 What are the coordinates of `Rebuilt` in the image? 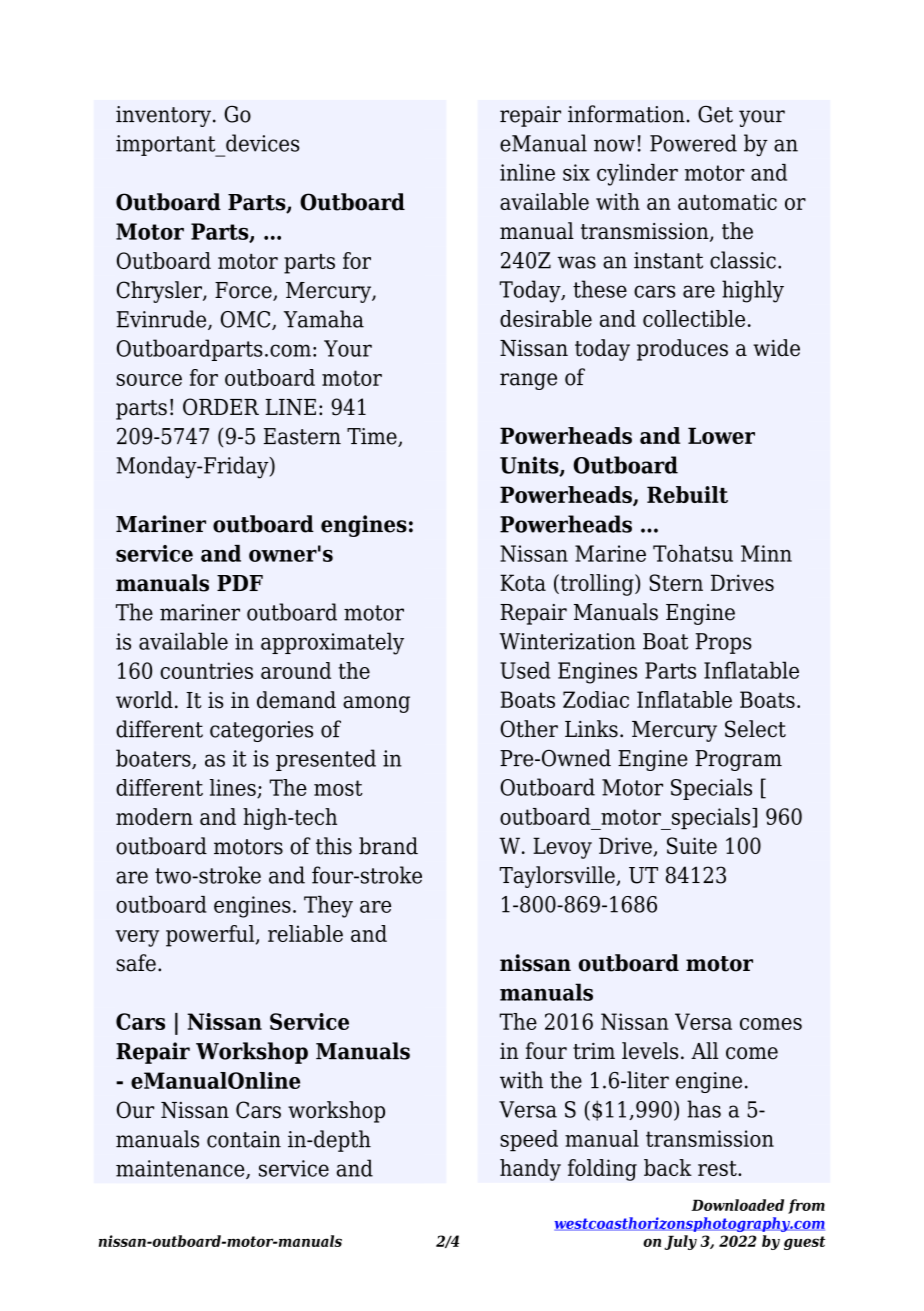 It's located at (687, 494).
